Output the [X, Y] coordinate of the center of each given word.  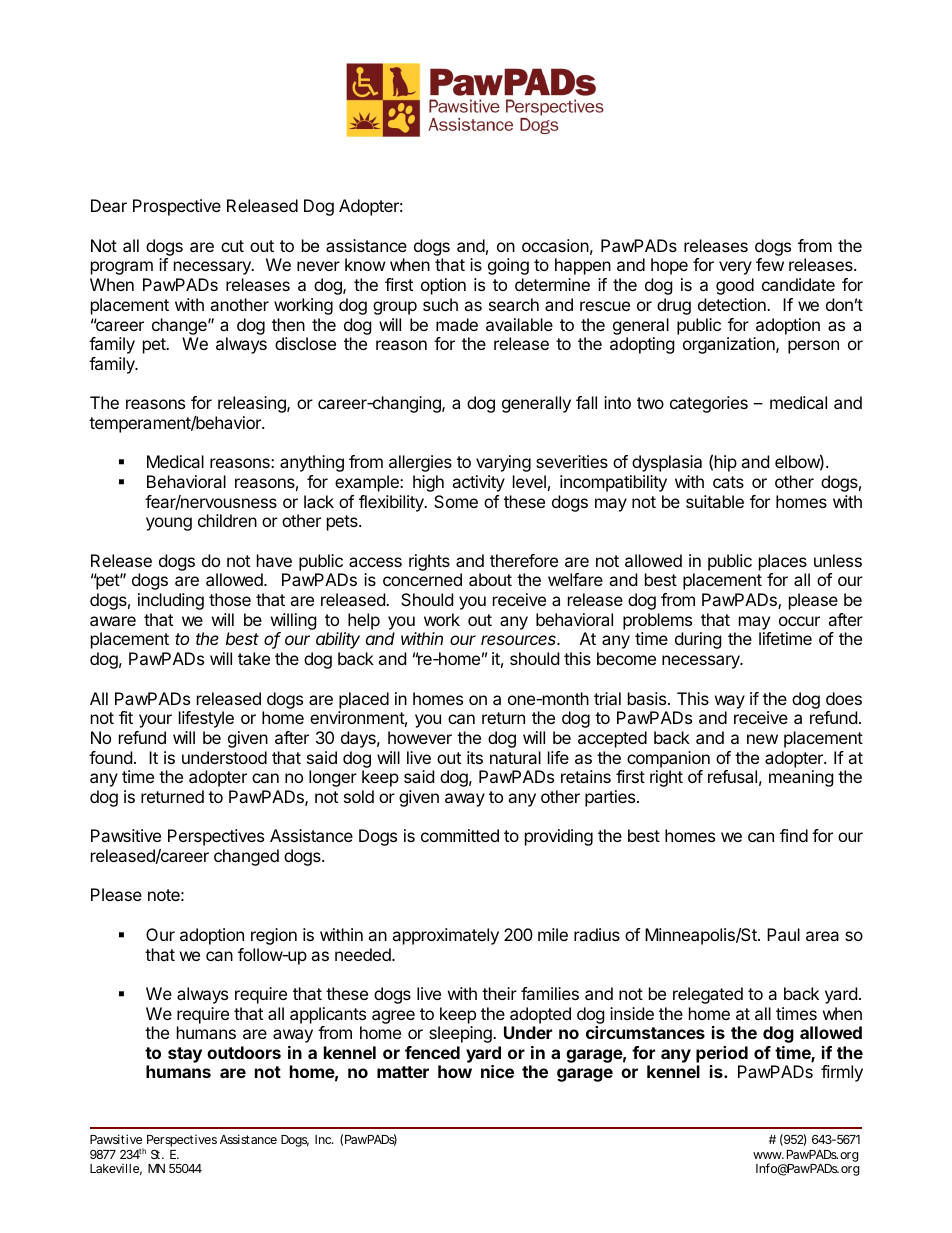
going [508, 266]
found [110, 757]
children [227, 520]
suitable [715, 501]
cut [232, 246]
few [770, 264]
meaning [801, 778]
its [475, 757]
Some [456, 501]
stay [185, 1055]
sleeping [461, 1034]
